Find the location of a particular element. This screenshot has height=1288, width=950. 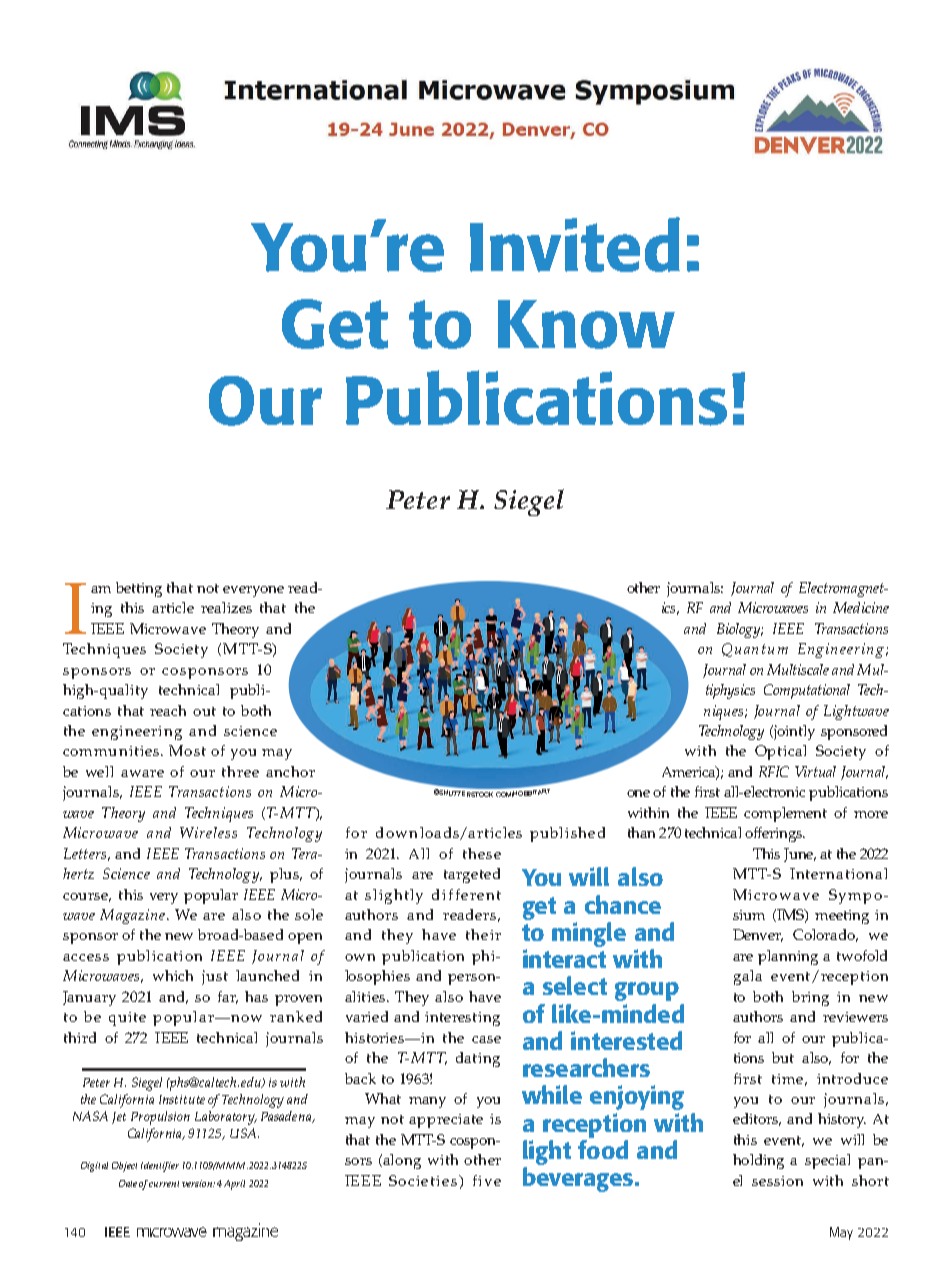

holding is located at coordinates (758, 1161).
